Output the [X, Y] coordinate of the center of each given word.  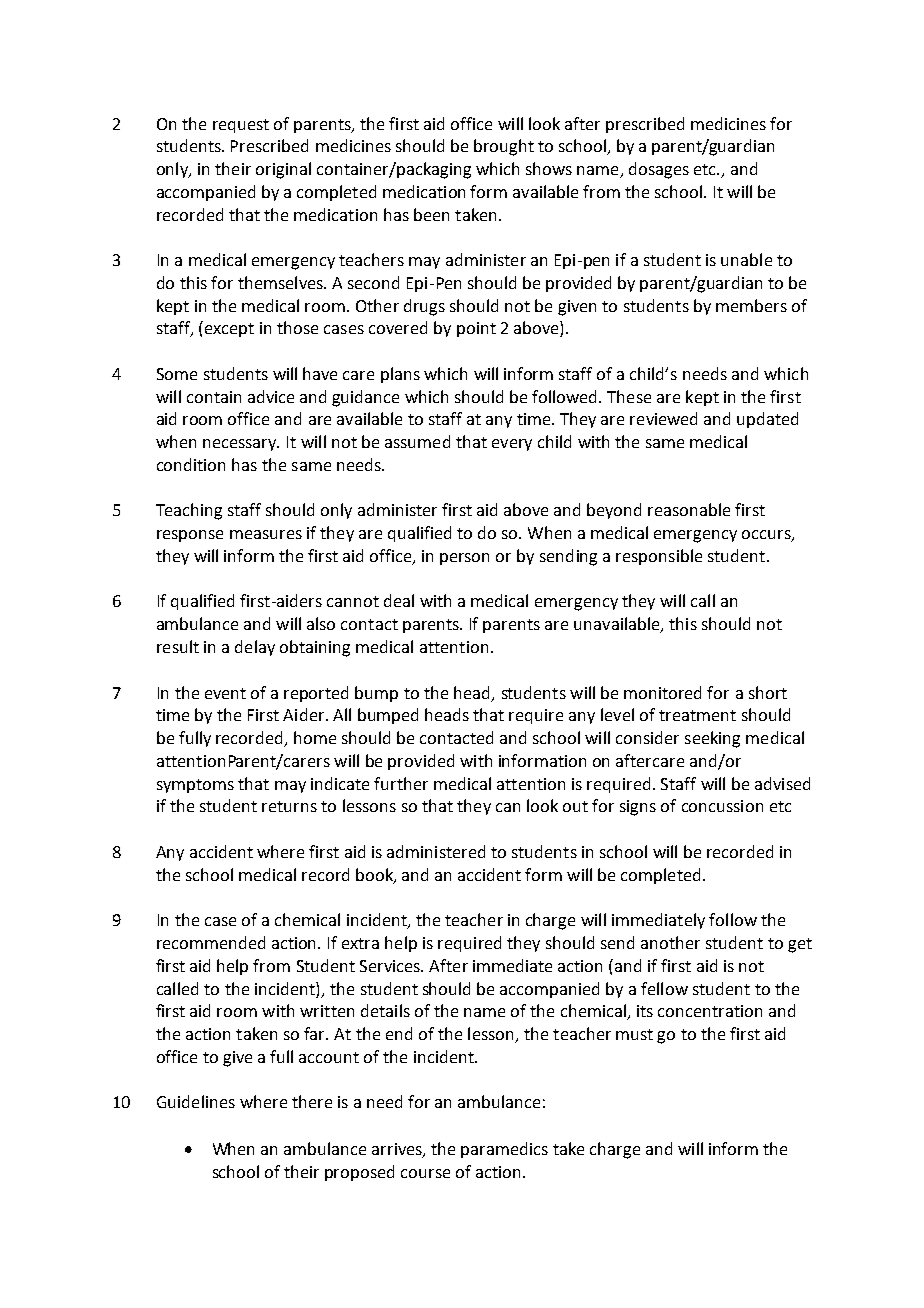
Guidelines [196, 1101]
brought [504, 147]
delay [255, 648]
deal [399, 600]
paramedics [504, 1150]
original [283, 170]
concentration [710, 1011]
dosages [659, 170]
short [768, 692]
